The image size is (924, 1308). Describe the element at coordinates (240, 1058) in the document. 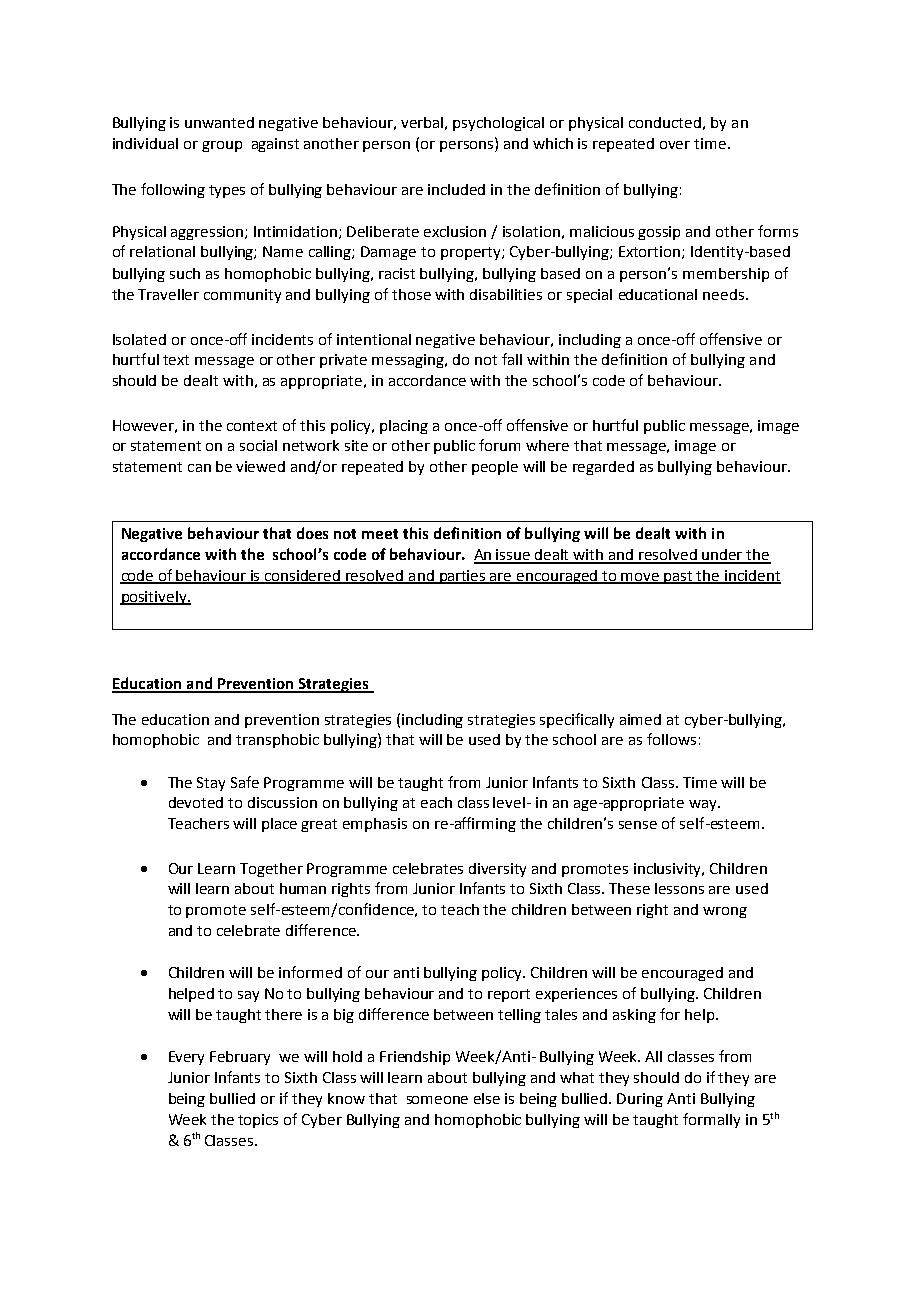

I see `February` at that location.
